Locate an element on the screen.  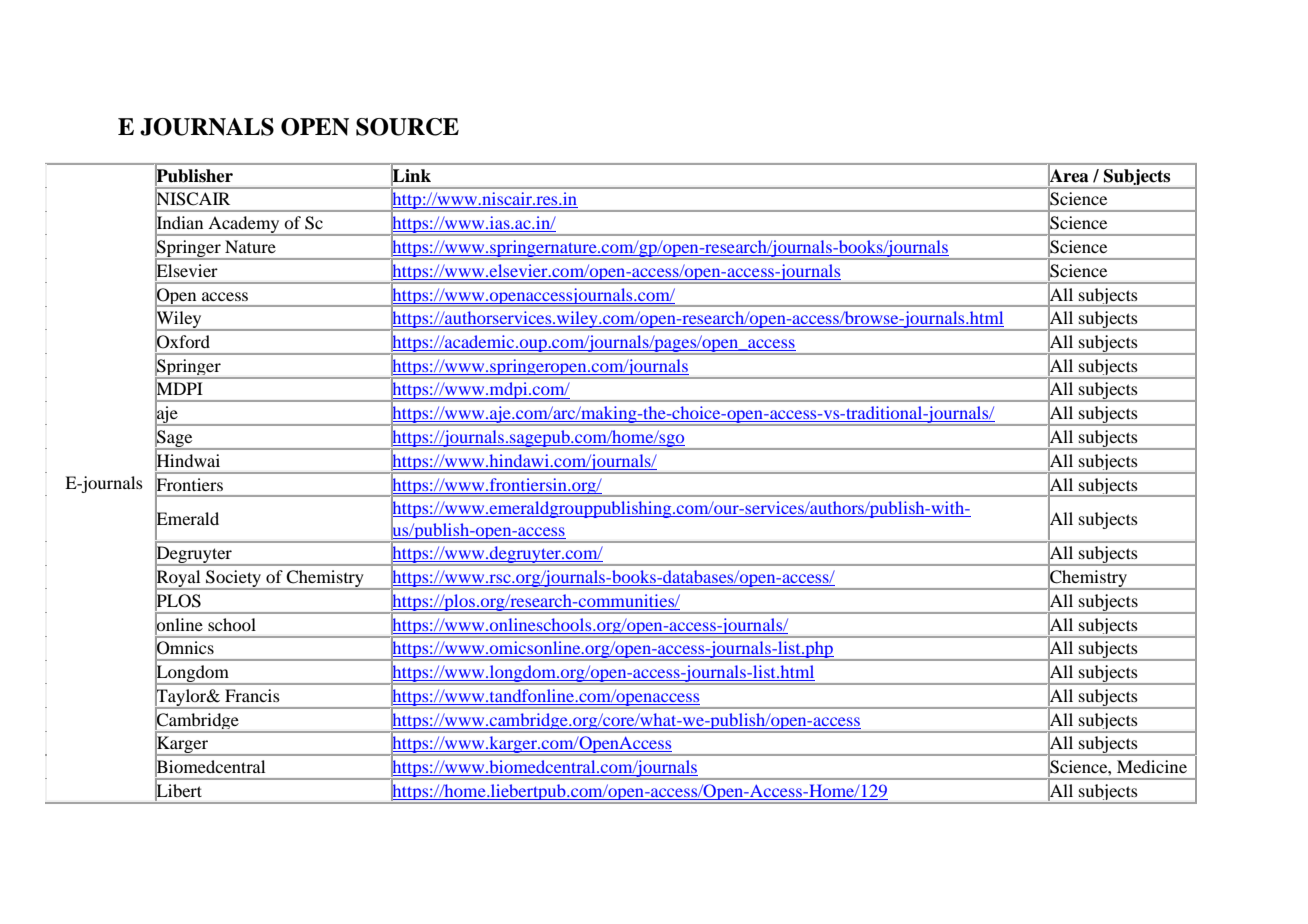
Royal is located at coordinates (179, 579).
